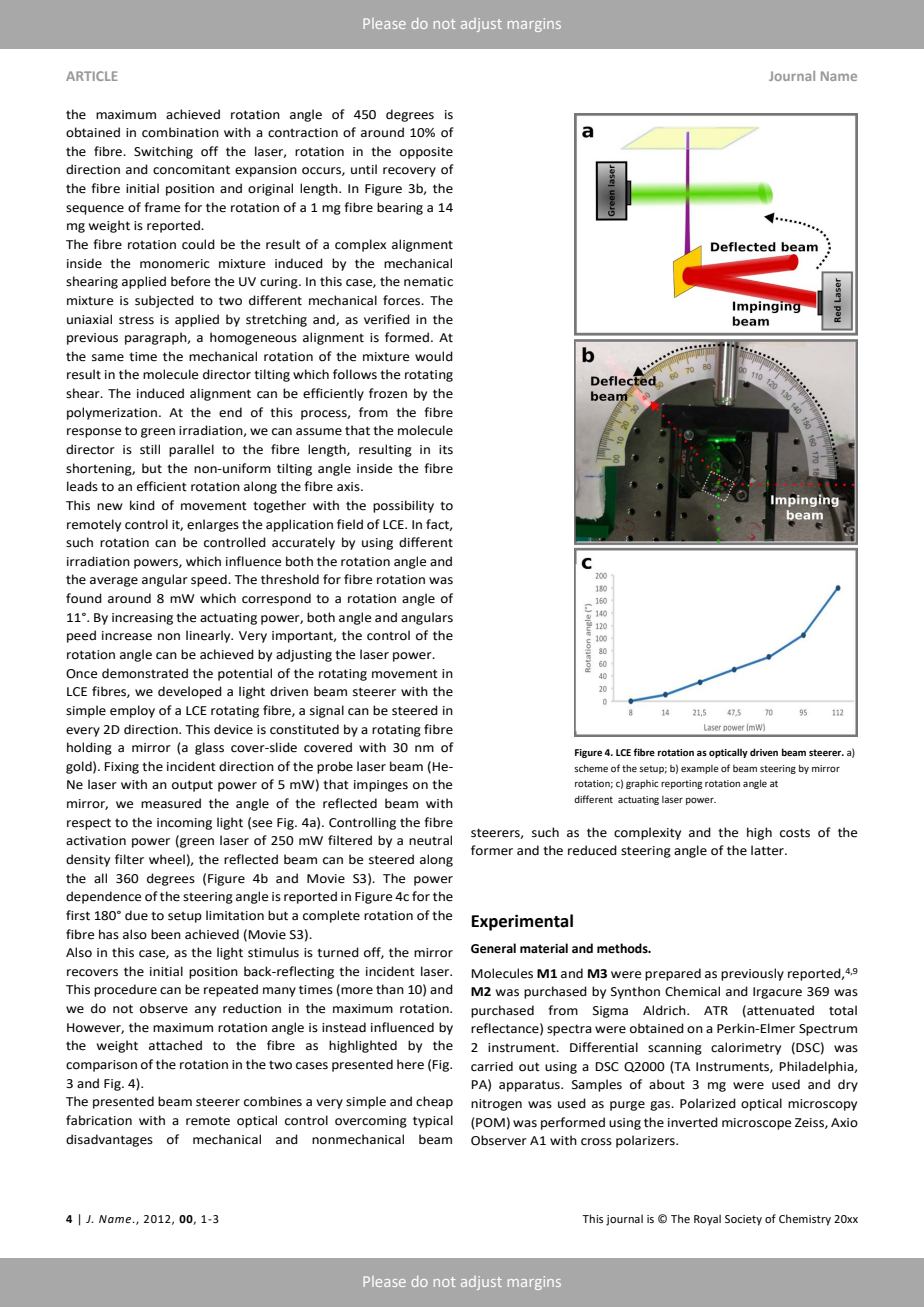 This page has width=924, height=1308. What do you see at coordinates (166, 934) in the page?
I see `been` at bounding box center [166, 934].
